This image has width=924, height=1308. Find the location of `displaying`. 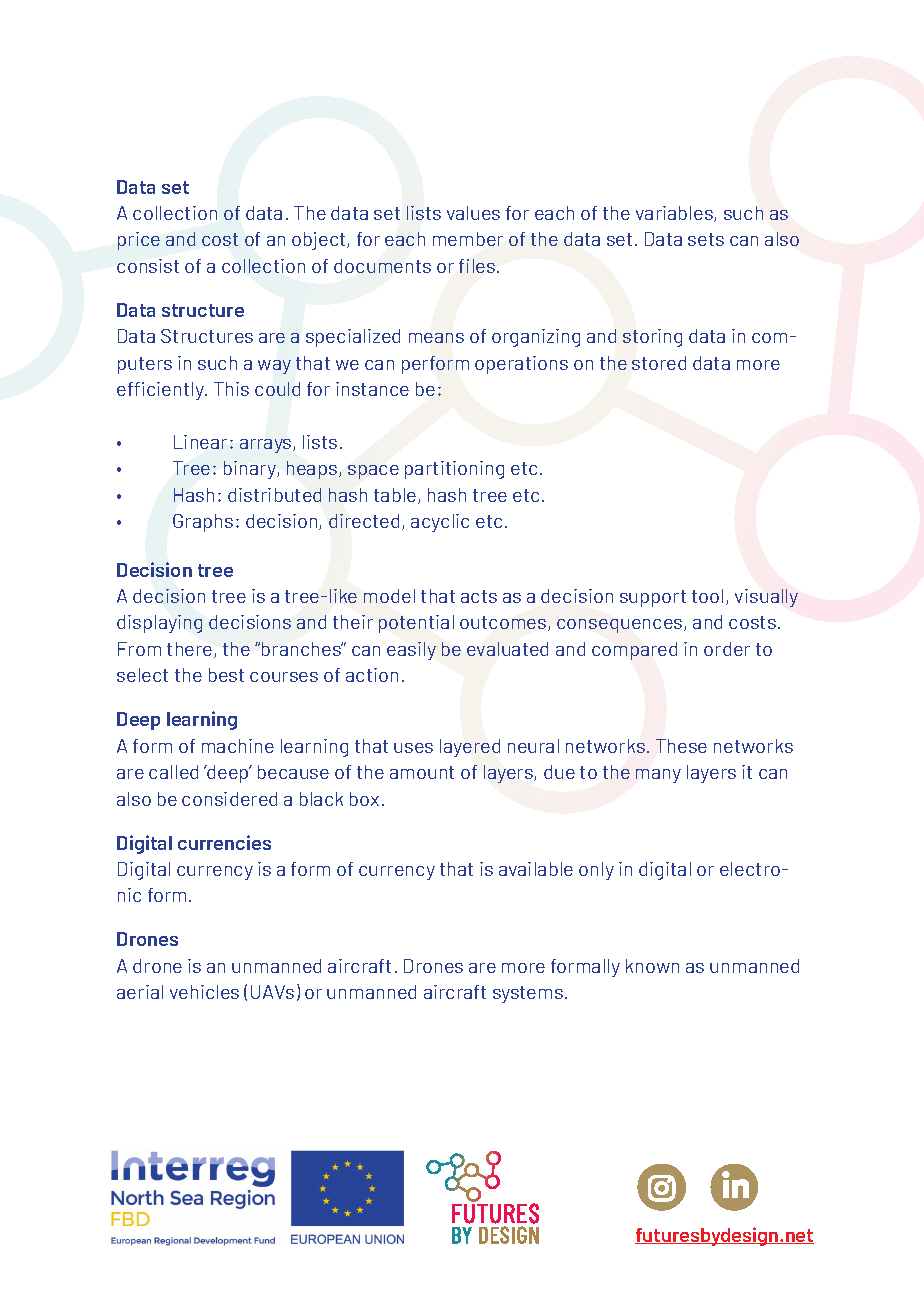

displaying is located at coordinates (159, 624).
